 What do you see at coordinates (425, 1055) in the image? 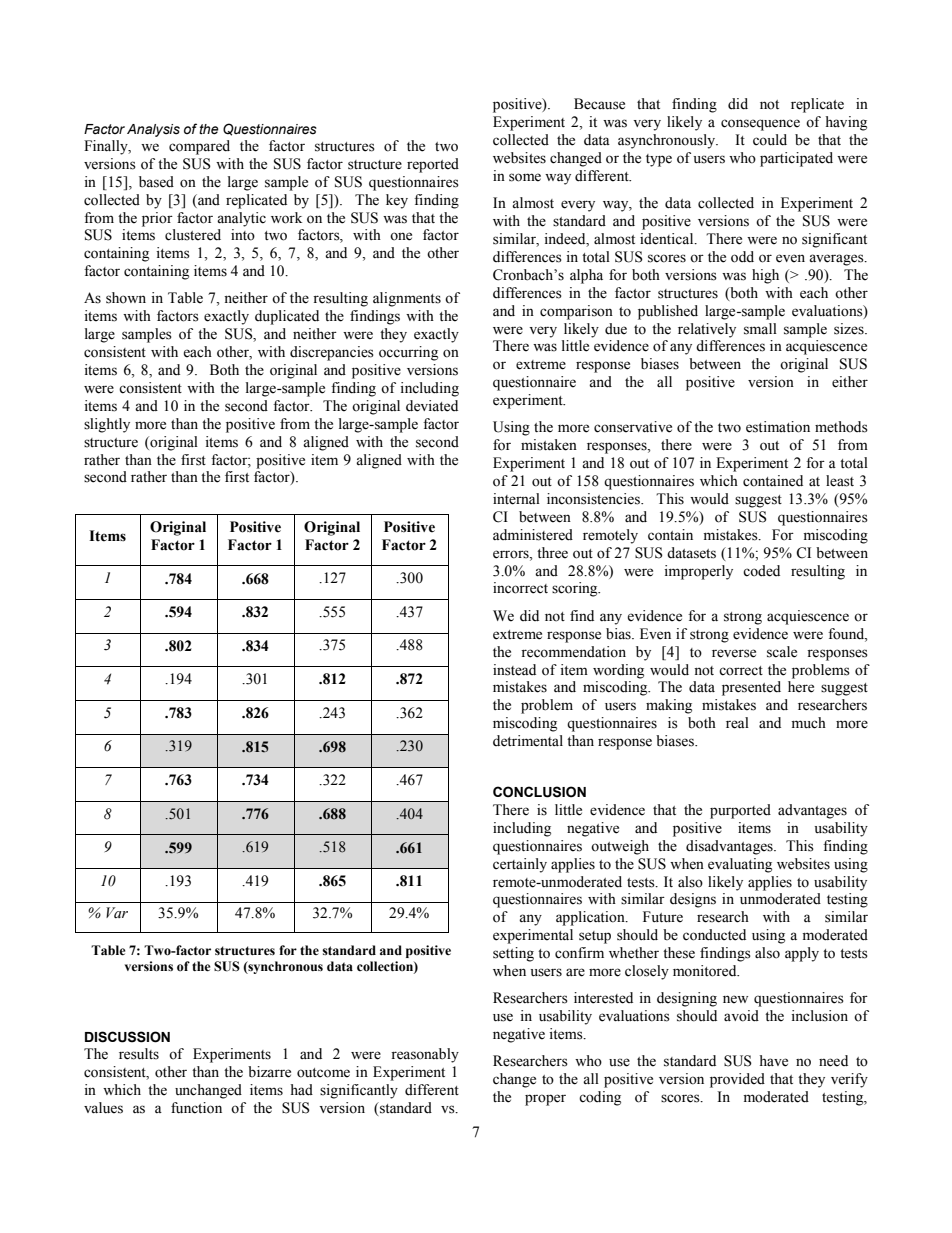
I see `reasonably` at bounding box center [425, 1055].
